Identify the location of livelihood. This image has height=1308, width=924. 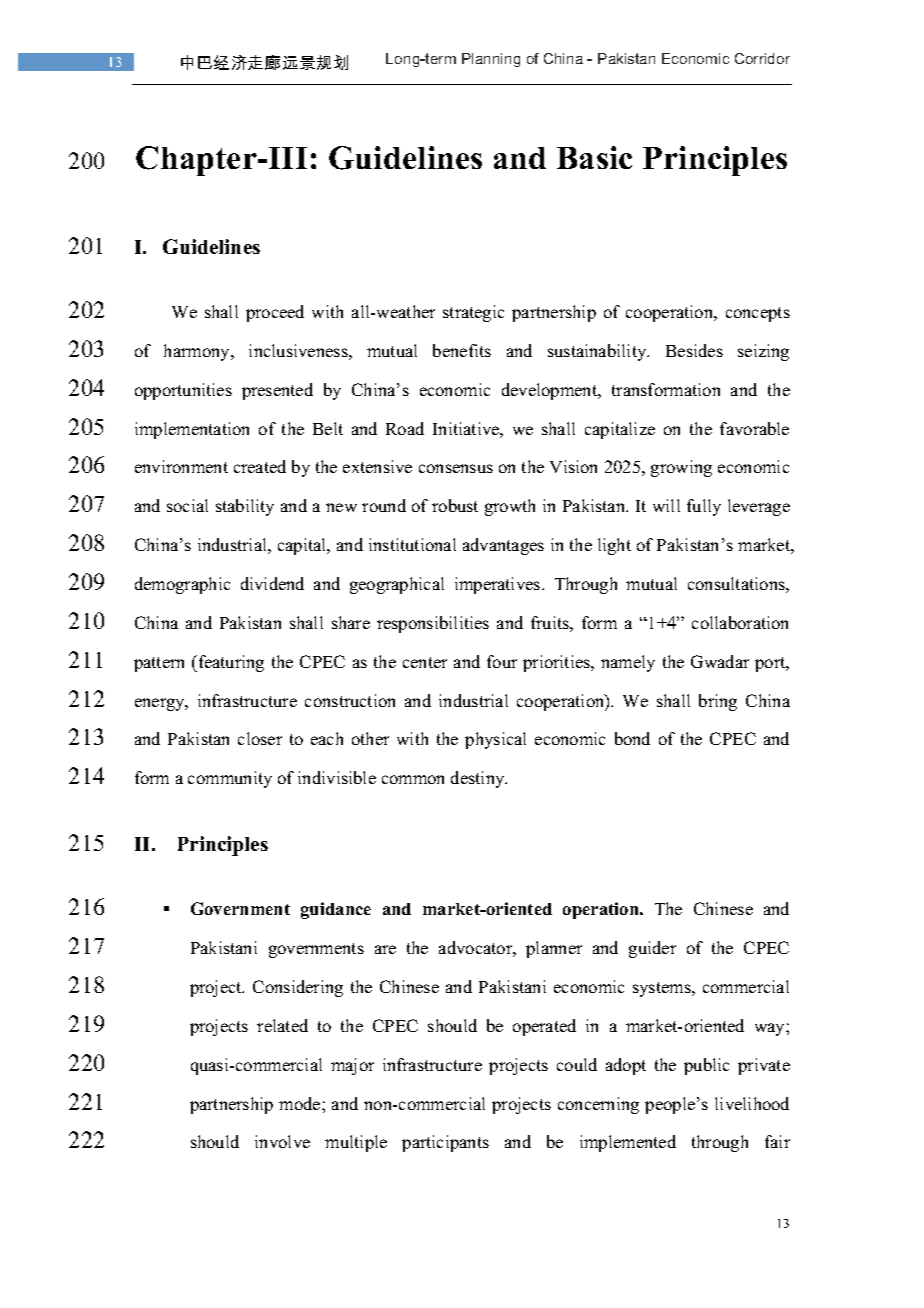
(752, 1103).
